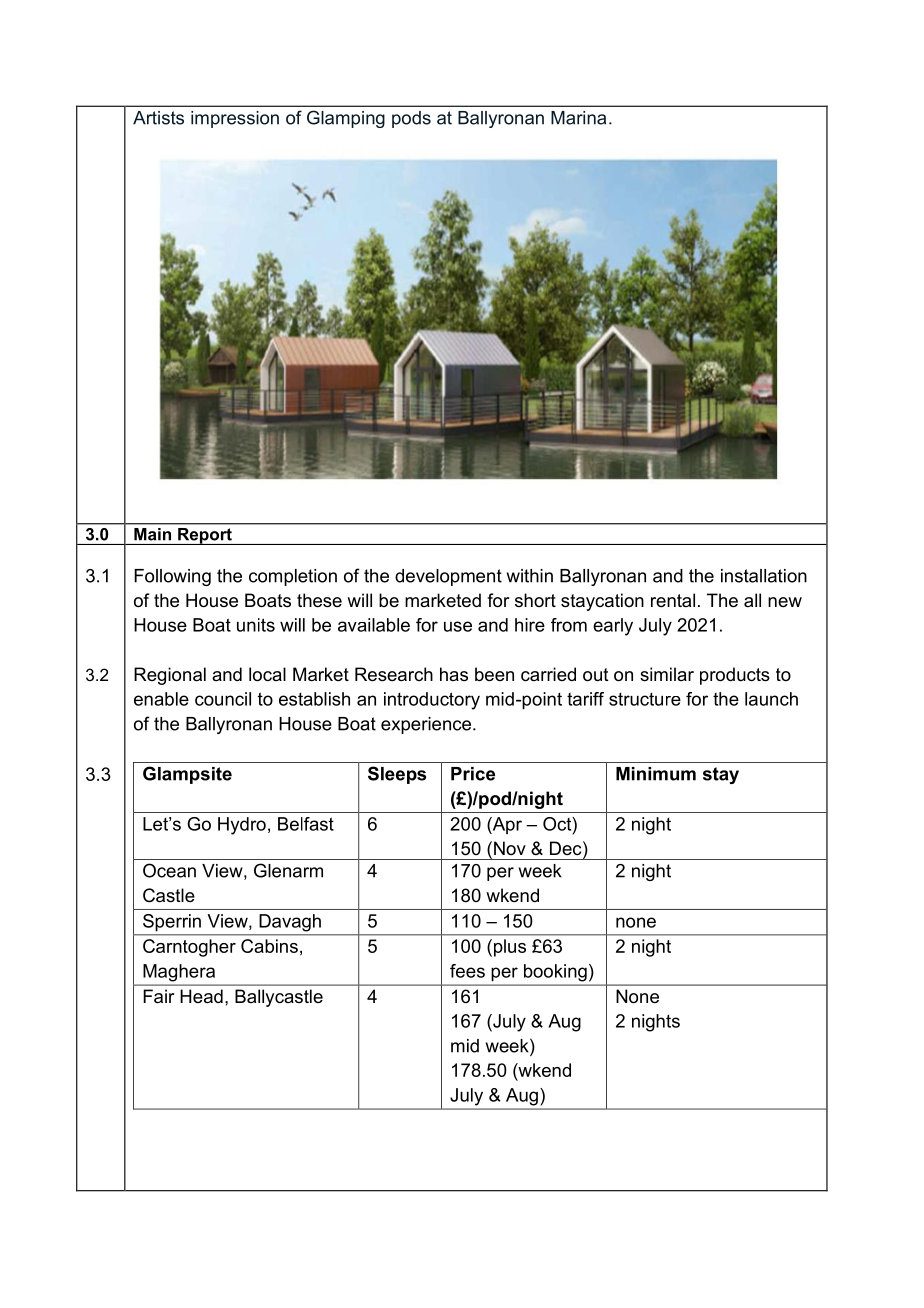 The width and height of the image is (924, 1308). Describe the element at coordinates (158, 118) in the image. I see `Artists` at that location.
